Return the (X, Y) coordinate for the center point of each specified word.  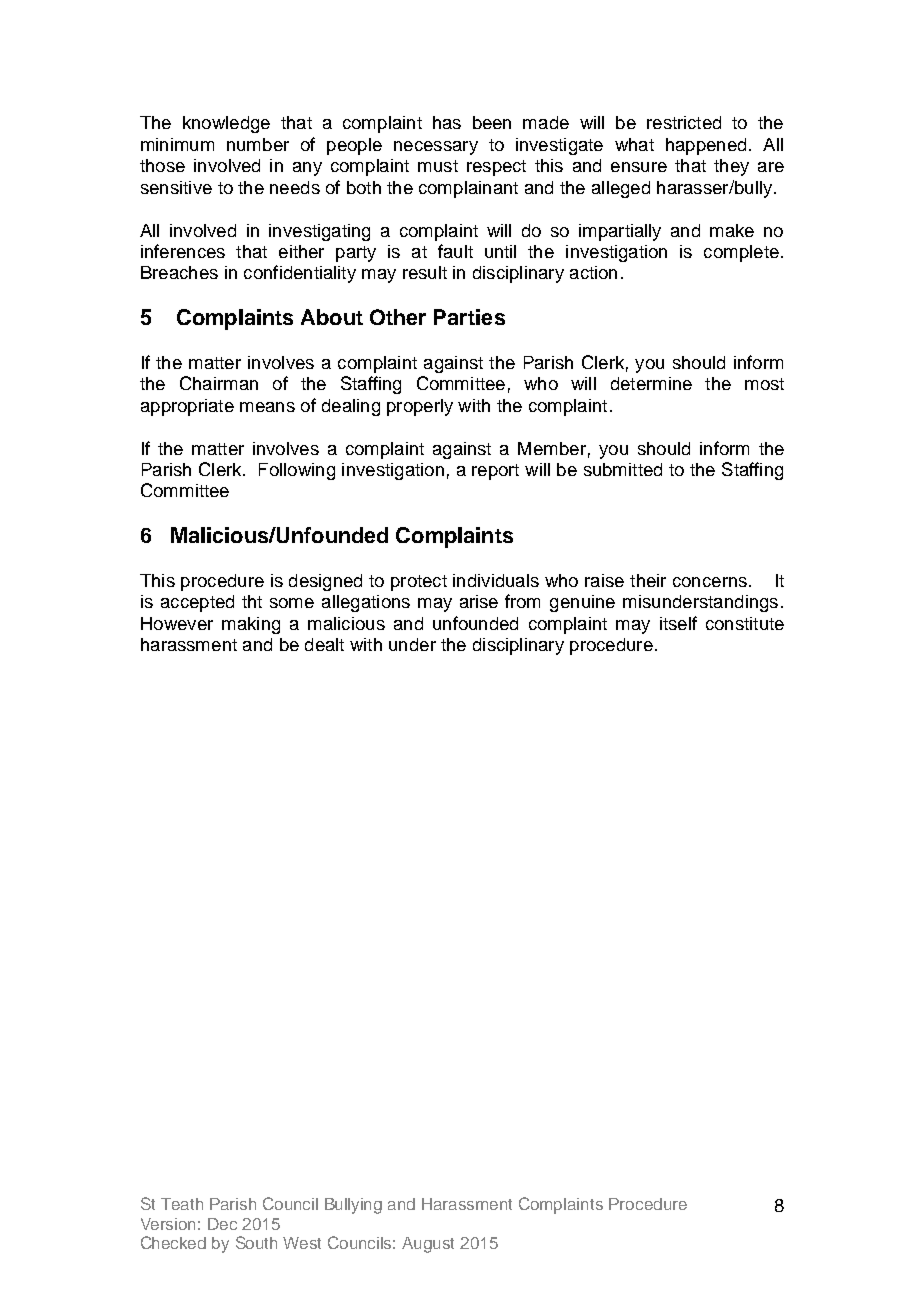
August (428, 1245)
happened (706, 146)
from (522, 601)
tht (252, 601)
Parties (469, 317)
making (251, 625)
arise (479, 601)
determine (651, 383)
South (256, 1242)
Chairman (219, 383)
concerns (710, 582)
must (438, 166)
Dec (222, 1224)
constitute (745, 623)
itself (678, 623)
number (258, 144)
